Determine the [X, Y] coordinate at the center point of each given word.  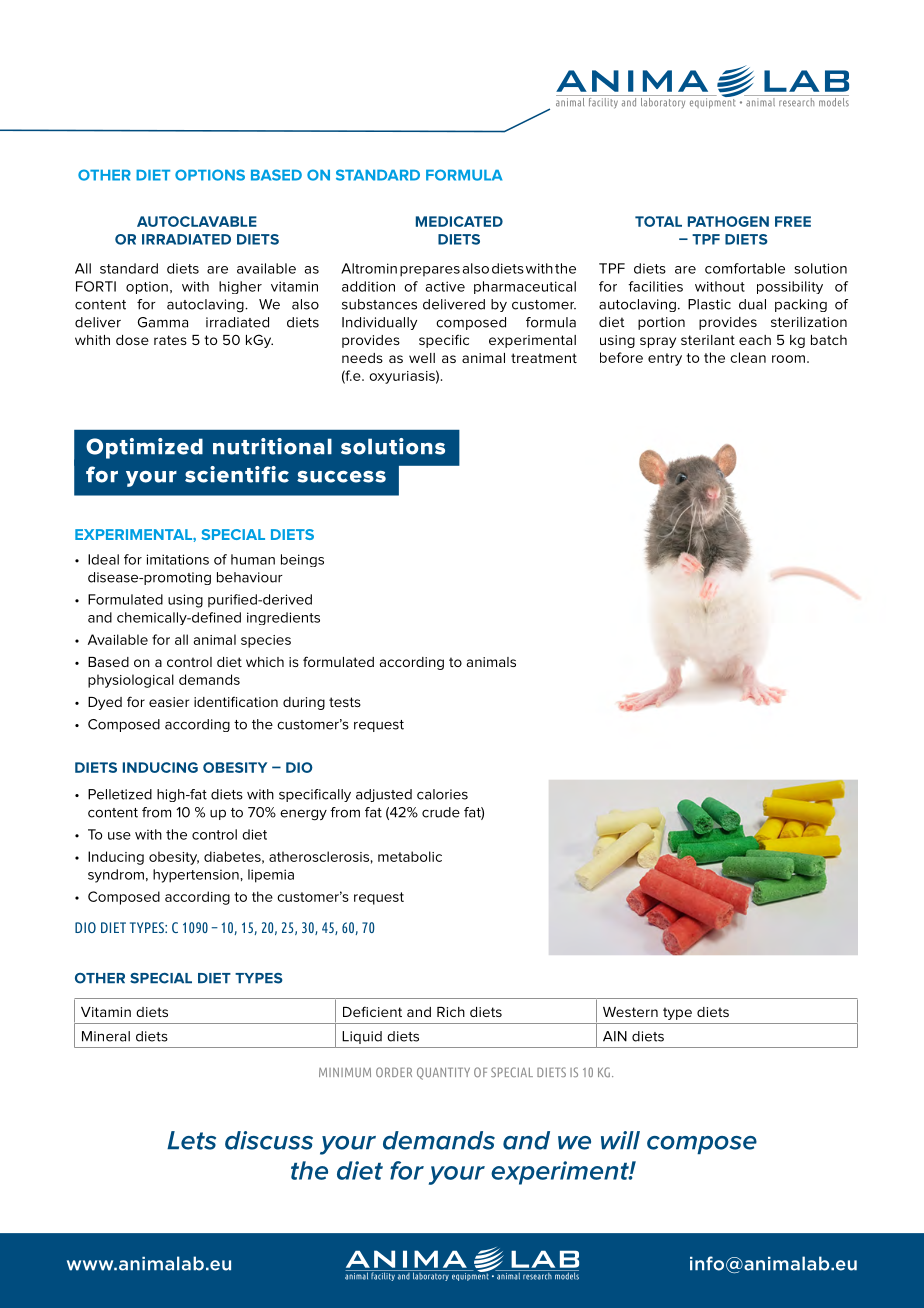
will [620, 1140]
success [341, 477]
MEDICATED [459, 221]
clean [748, 357]
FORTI [96, 286]
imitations [178, 559]
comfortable [745, 268]
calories [442, 794]
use [119, 836]
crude [441, 812]
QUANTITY [443, 1073]
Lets [191, 1140]
